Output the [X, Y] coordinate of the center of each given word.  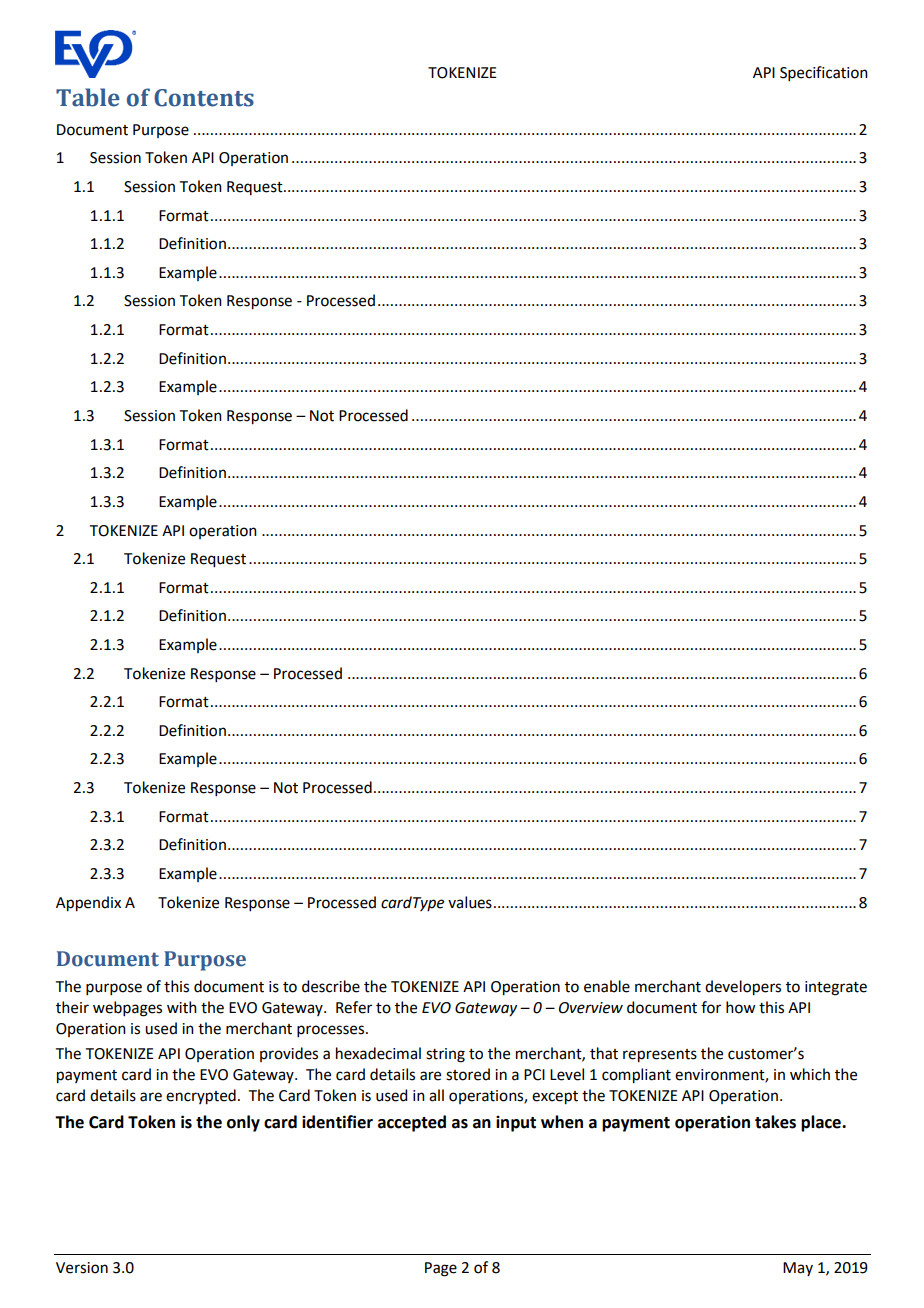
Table [88, 97]
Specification [824, 73]
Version [82, 1268]
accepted [412, 1123]
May [798, 1269]
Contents [204, 98]
